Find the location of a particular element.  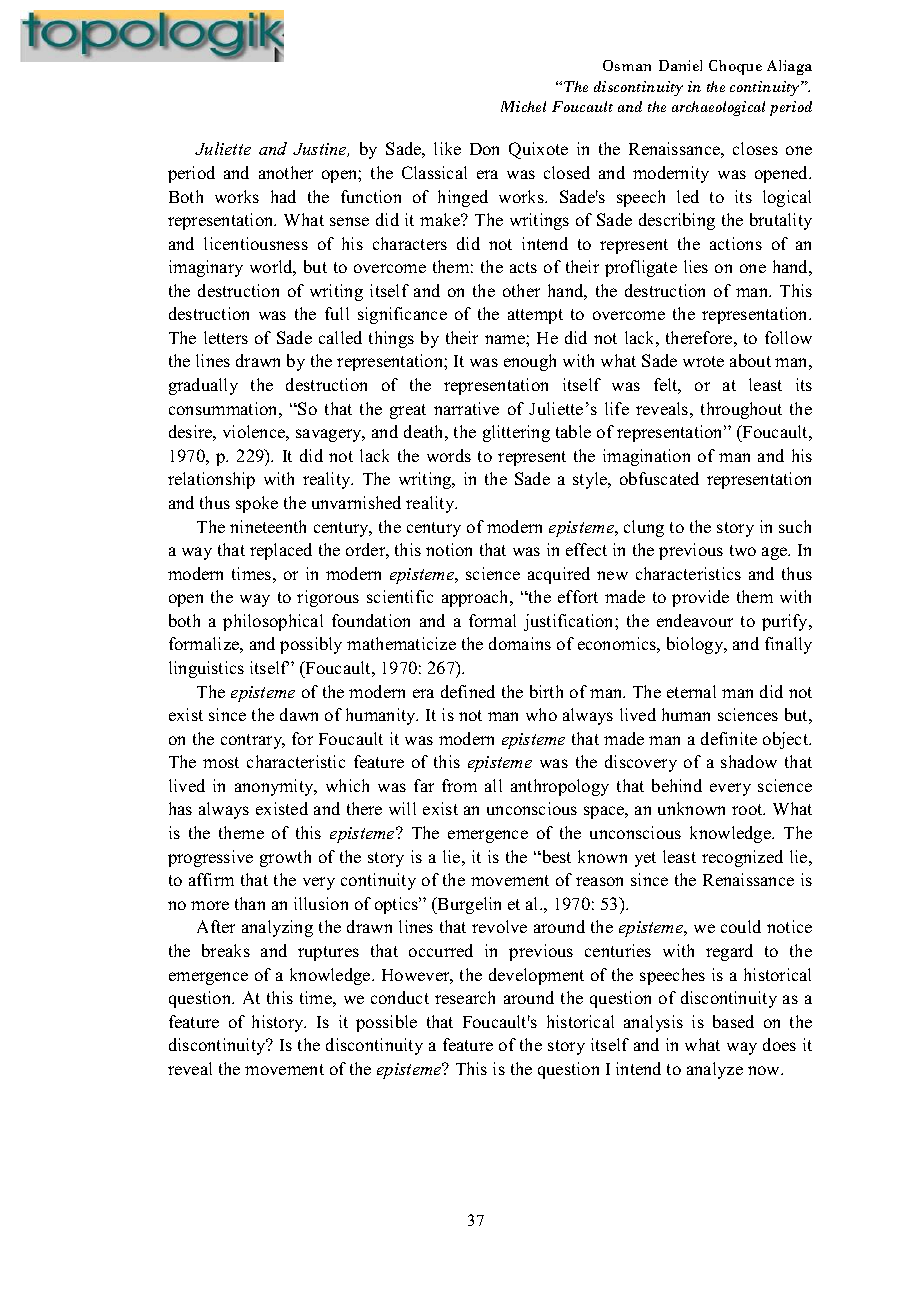

Daniel is located at coordinates (680, 65).
